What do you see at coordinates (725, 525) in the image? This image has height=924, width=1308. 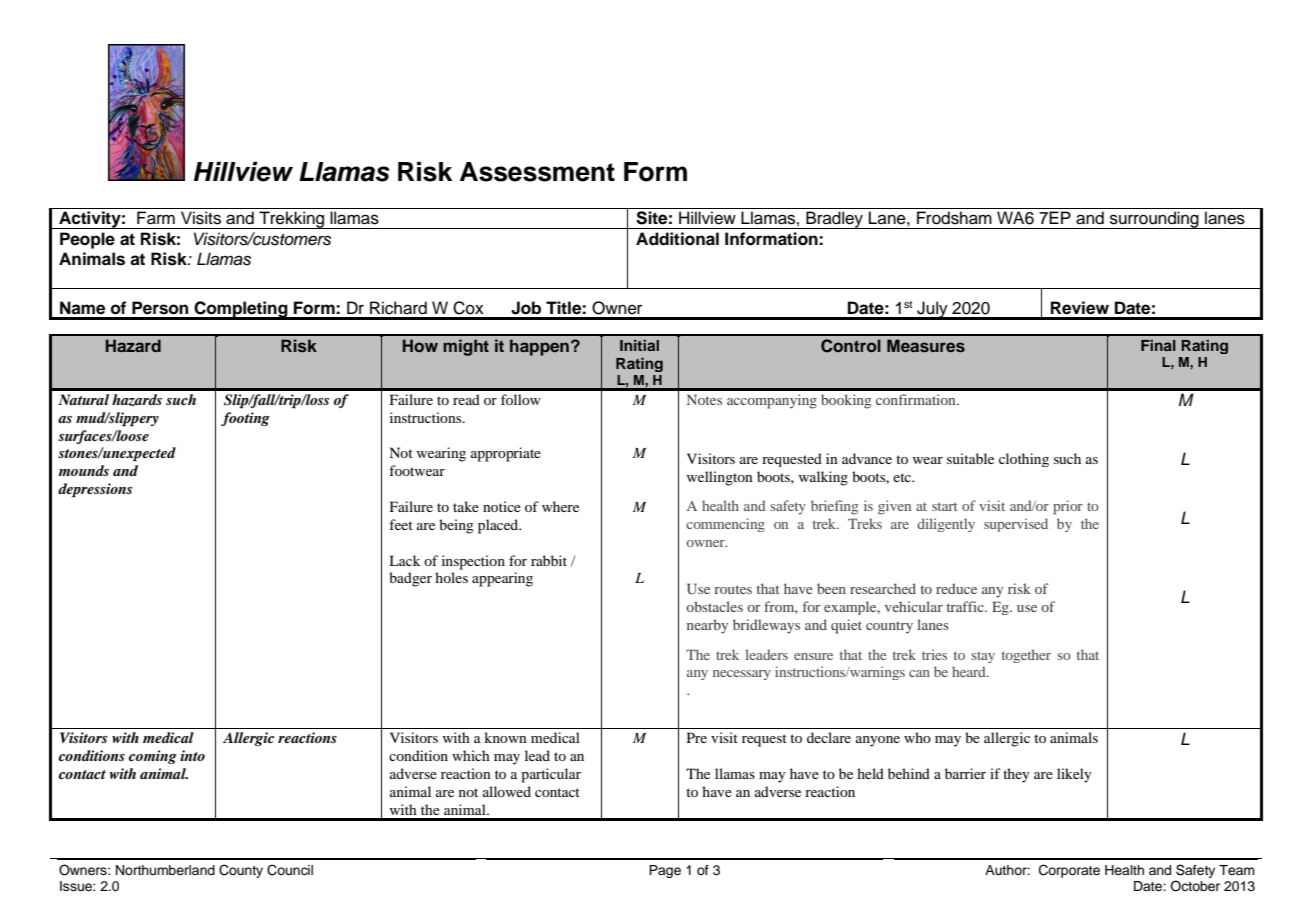 I see `commencing` at bounding box center [725, 525].
